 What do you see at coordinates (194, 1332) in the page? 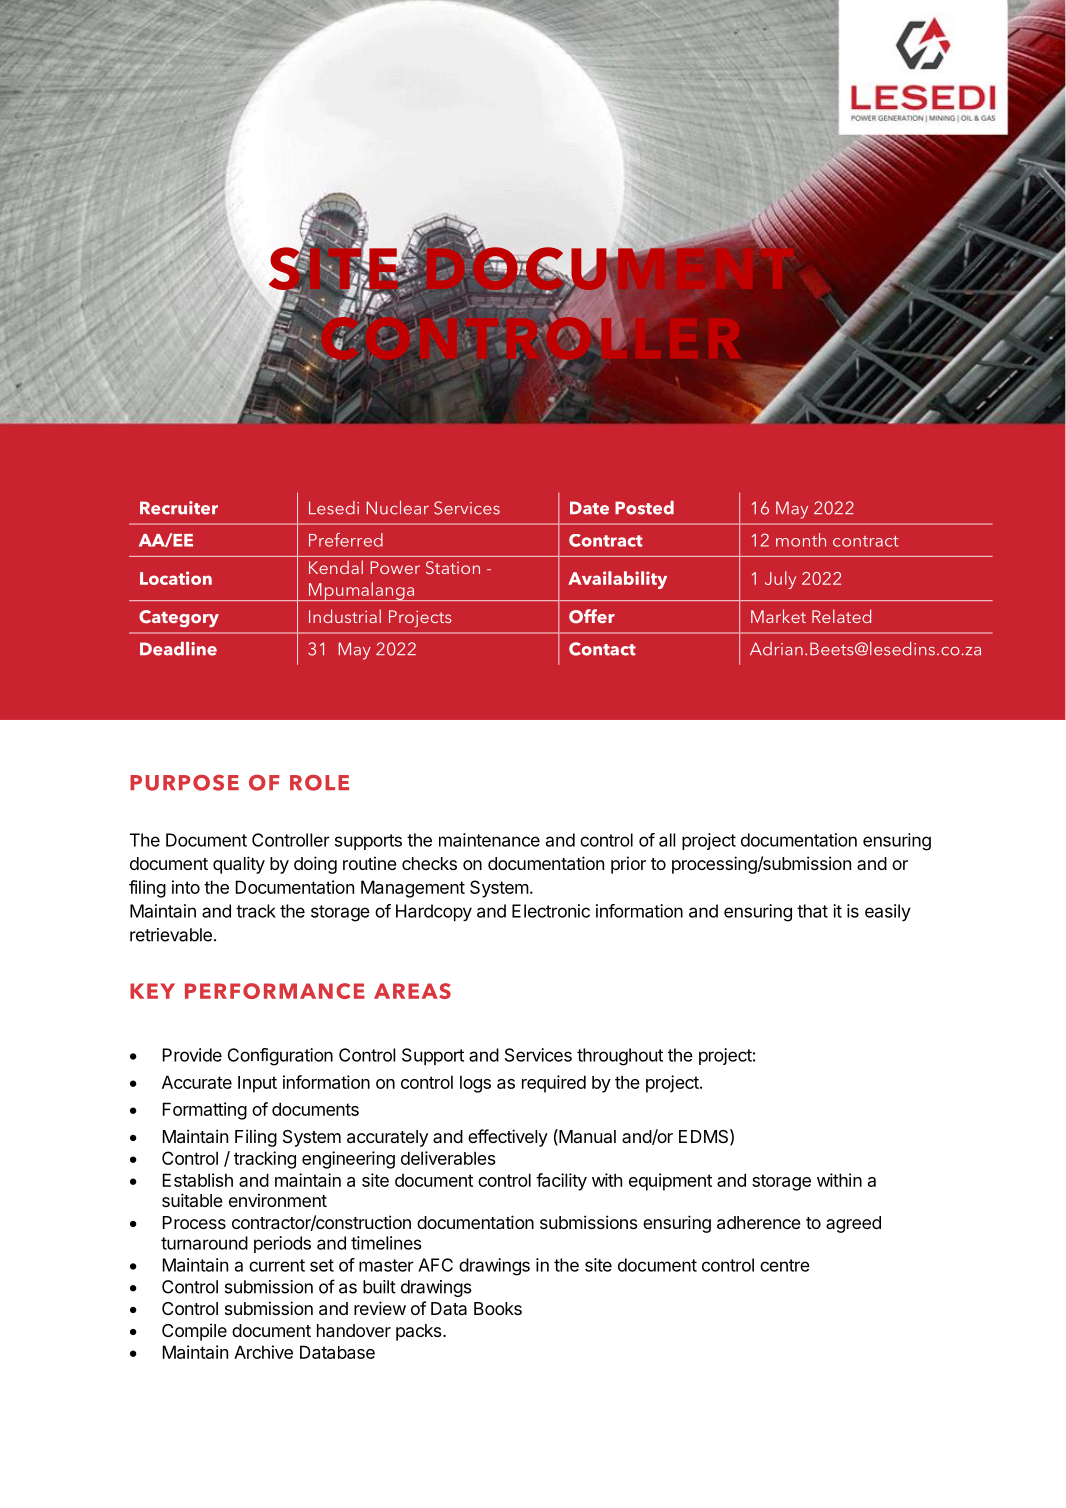
I see `Compile` at bounding box center [194, 1332].
